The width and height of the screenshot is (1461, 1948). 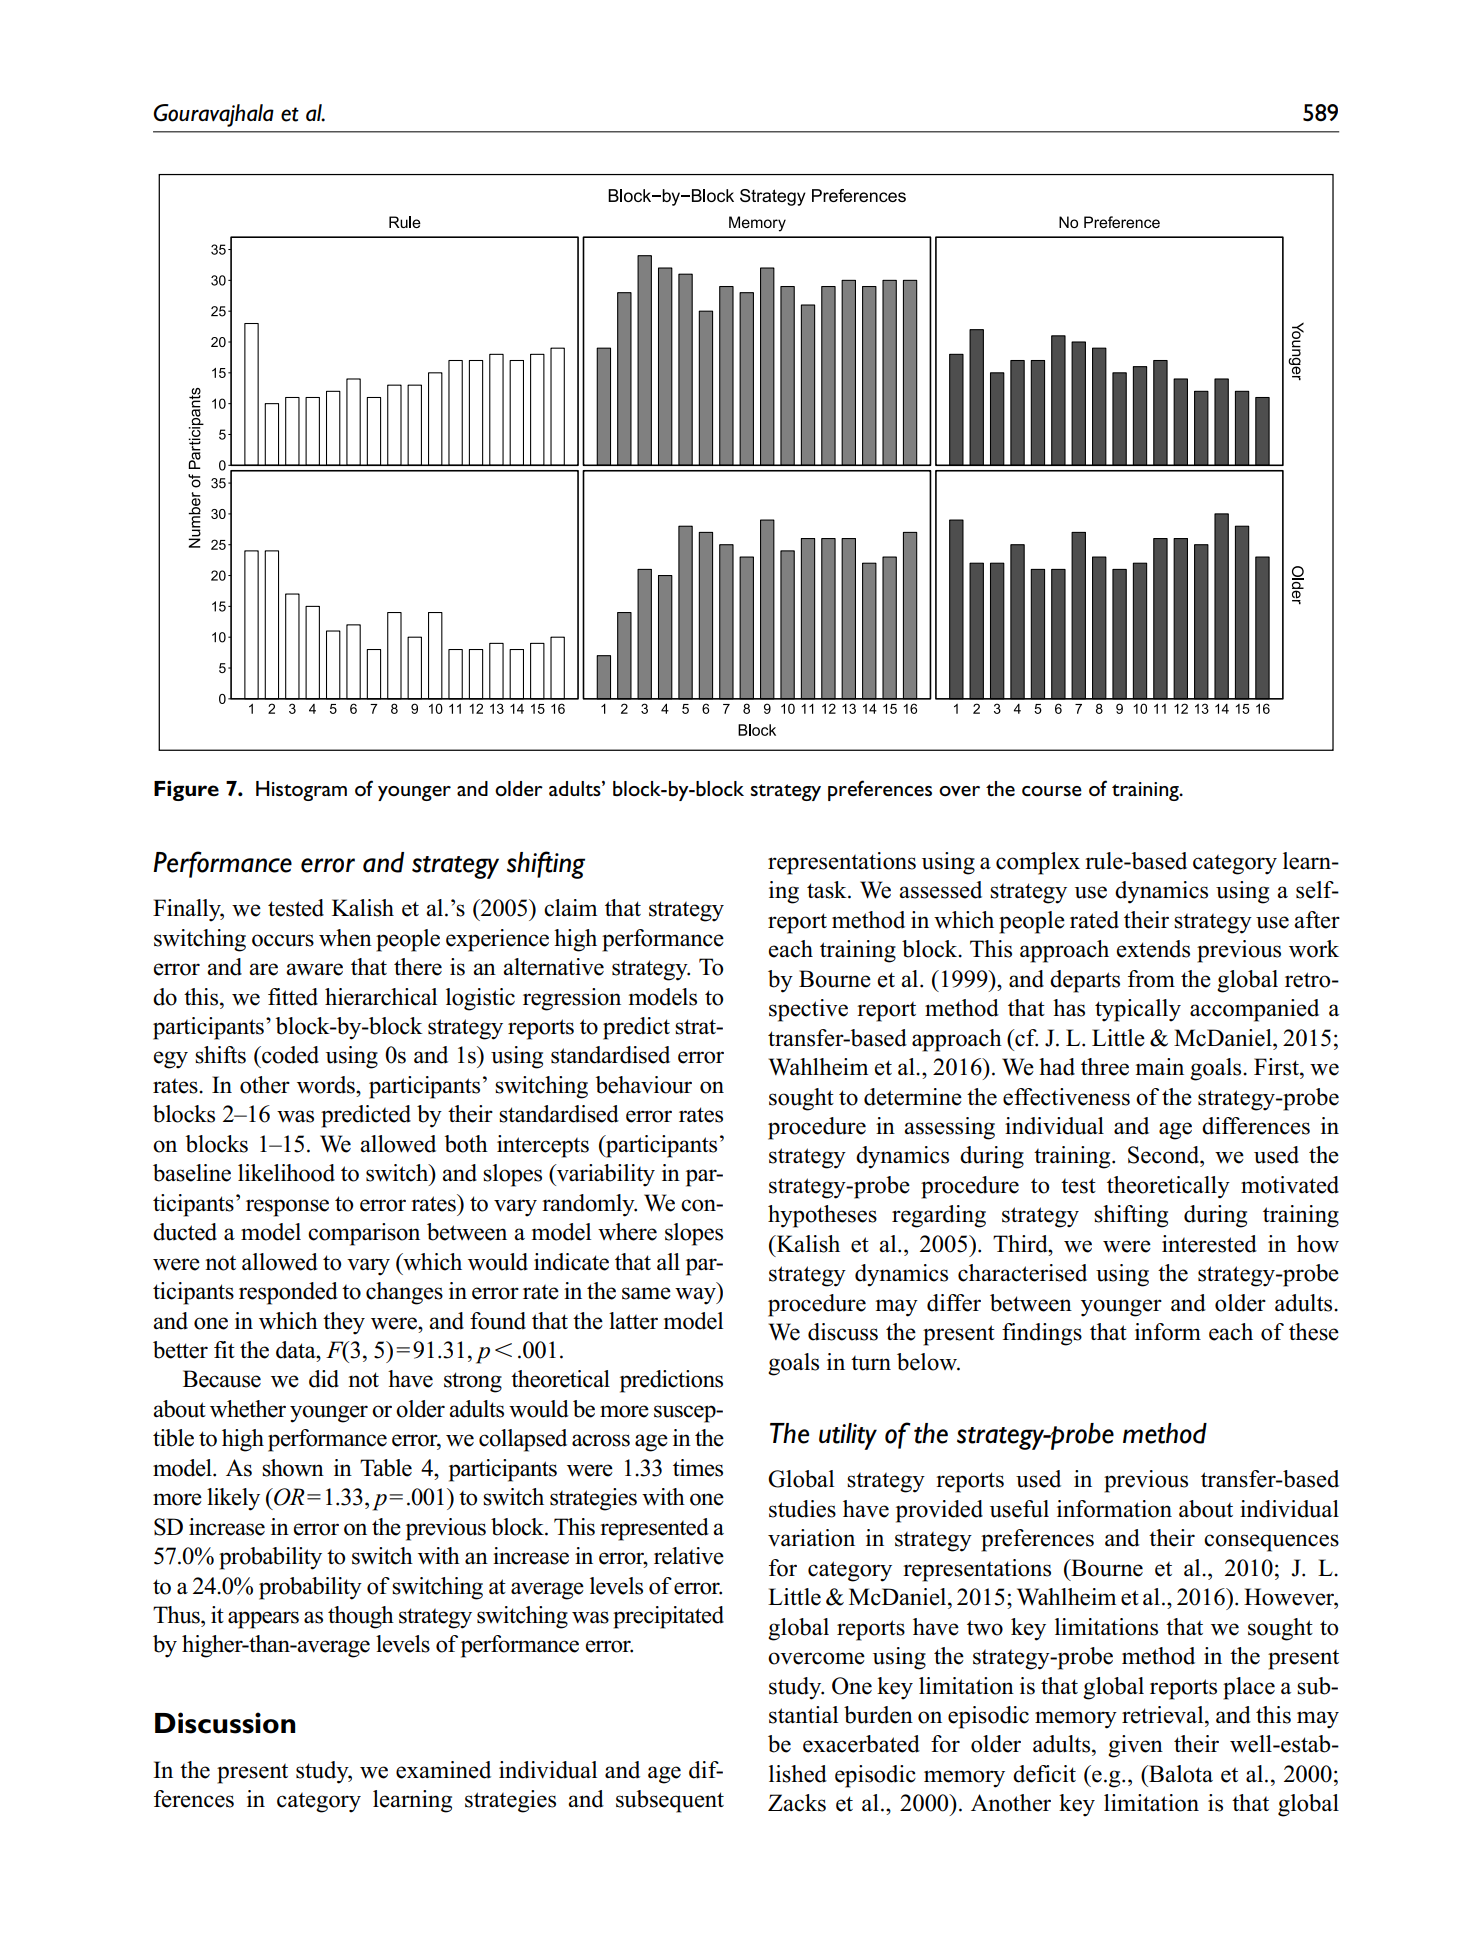 What do you see at coordinates (344, 1323) in the screenshot?
I see `they` at bounding box center [344, 1323].
